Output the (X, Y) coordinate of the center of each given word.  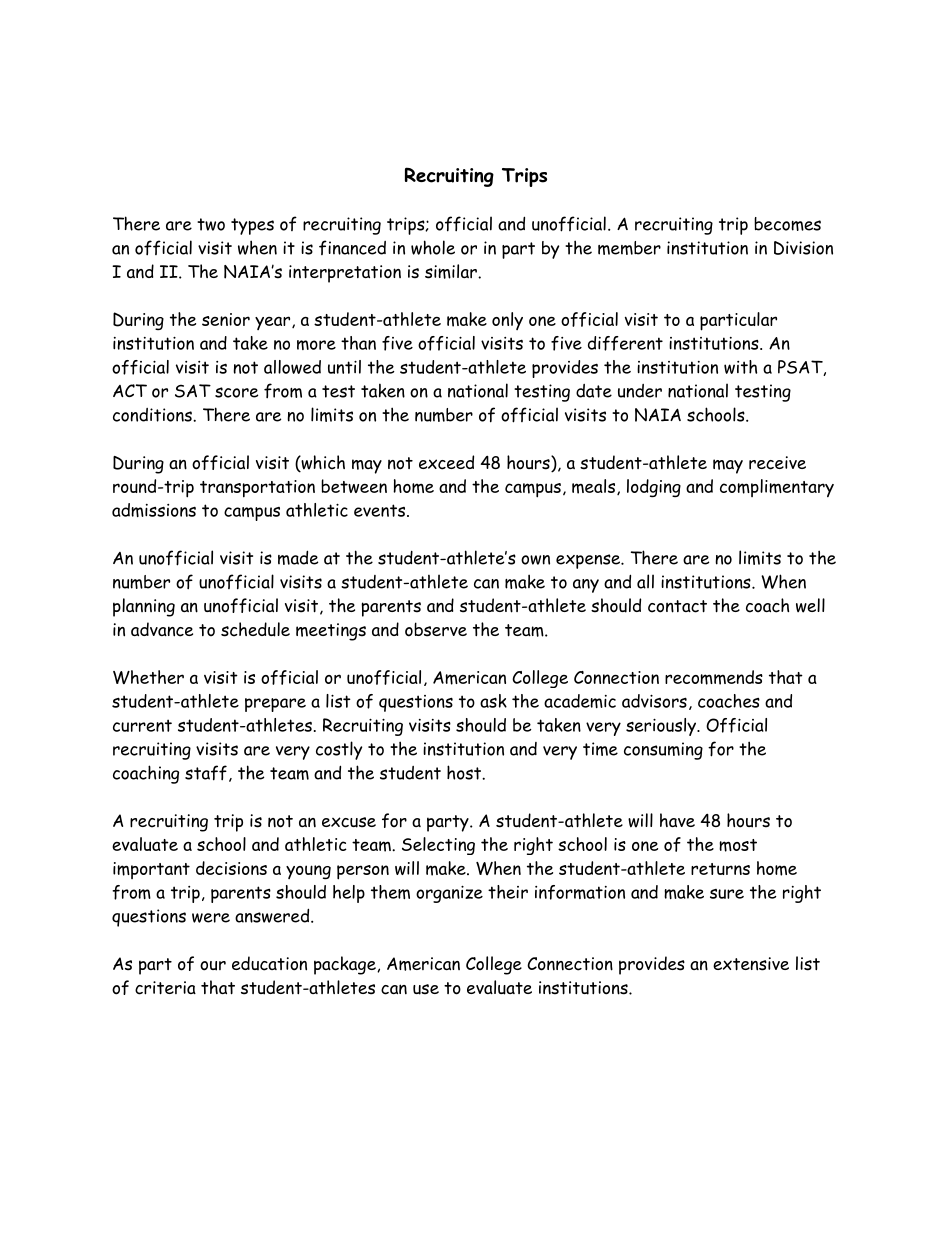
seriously (662, 727)
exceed (446, 462)
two (211, 224)
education (269, 963)
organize (449, 894)
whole (433, 247)
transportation (257, 489)
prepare (275, 705)
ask (493, 701)
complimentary (777, 488)
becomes (787, 224)
